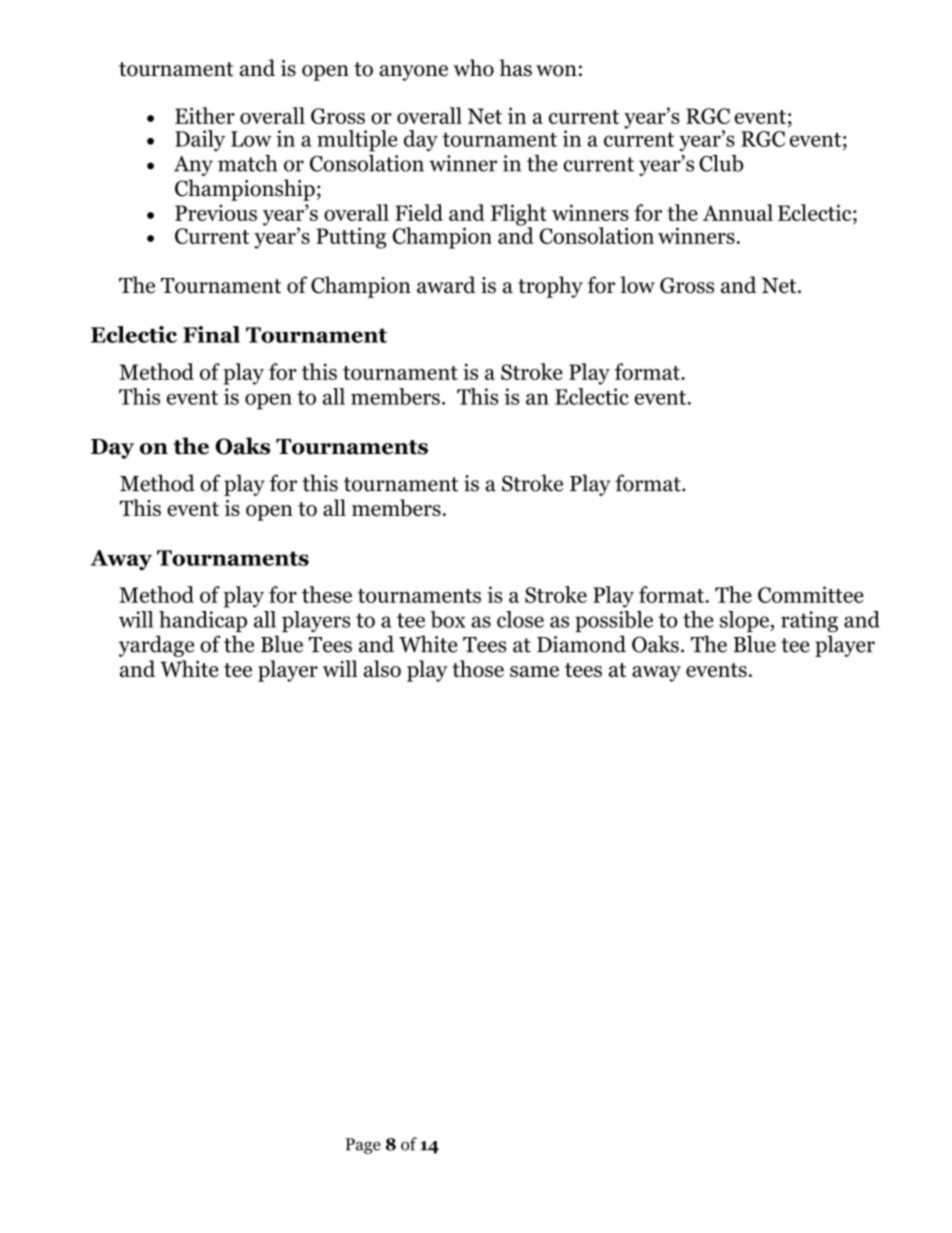 The height and width of the image is (1233, 952). What do you see at coordinates (721, 163) in the image?
I see `Club` at bounding box center [721, 163].
